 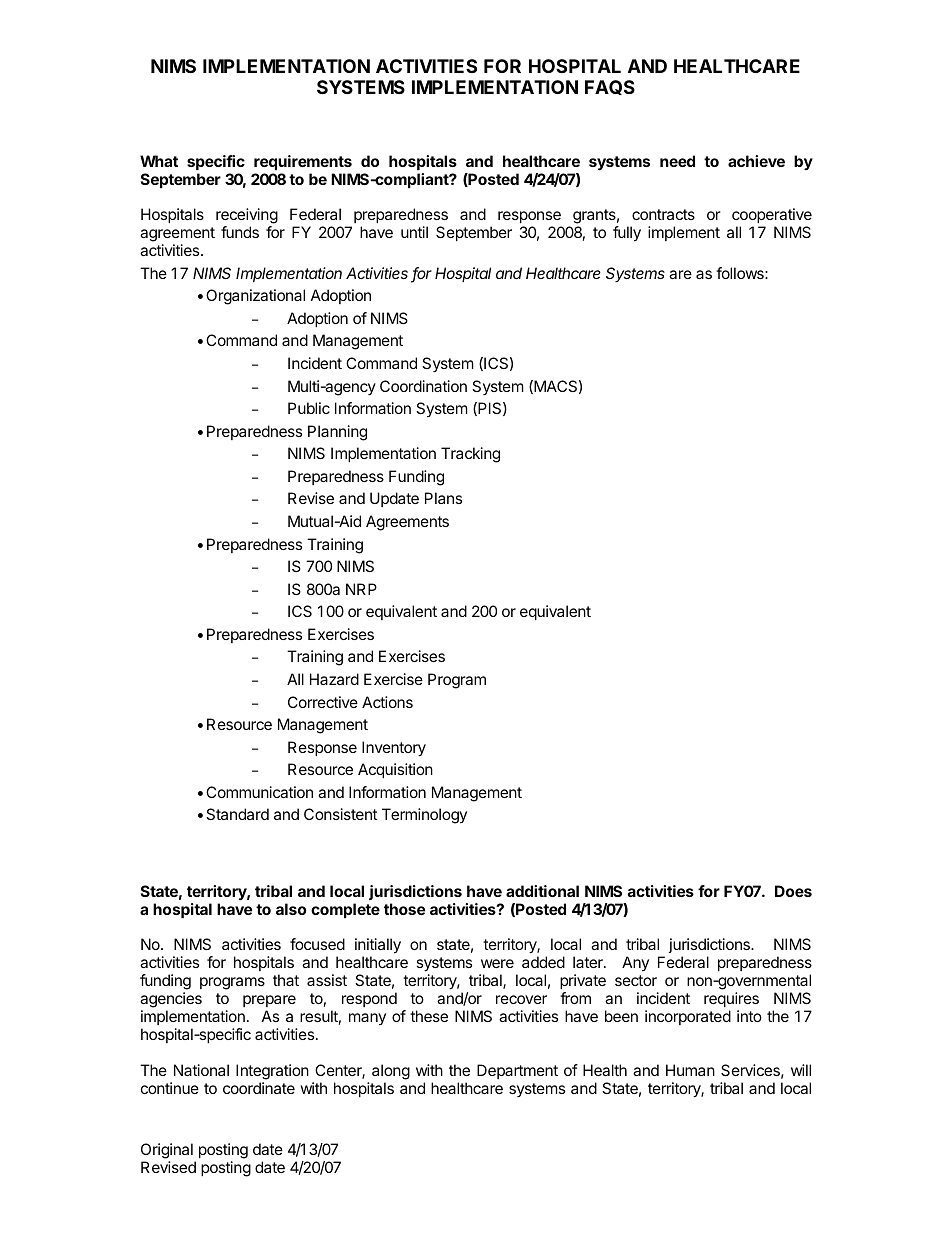 What do you see at coordinates (423, 386) in the screenshot?
I see `Coordination` at bounding box center [423, 386].
